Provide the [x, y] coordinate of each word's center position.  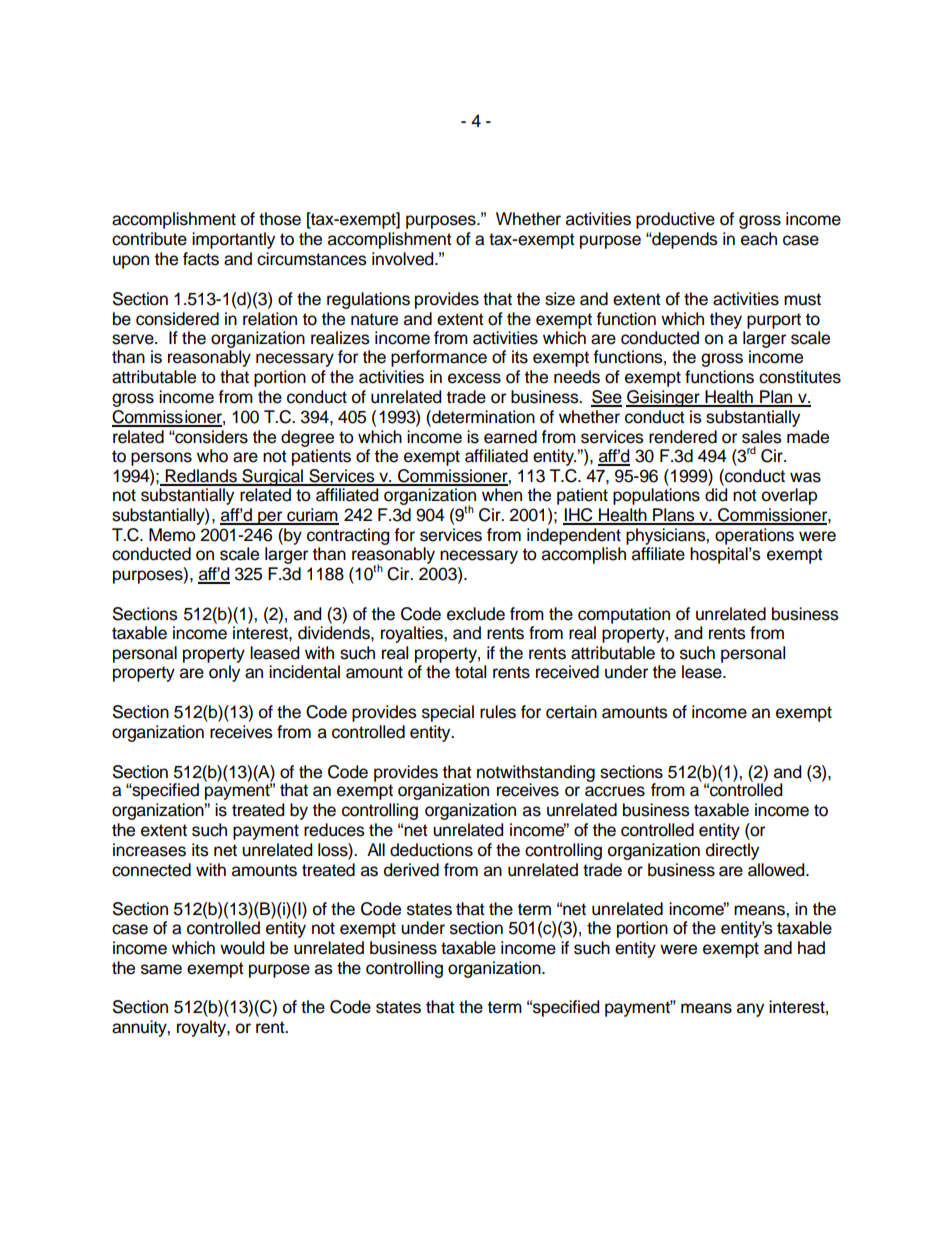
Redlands [201, 477]
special [448, 713]
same [161, 969]
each [759, 239]
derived [411, 870]
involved [404, 259]
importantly [233, 240]
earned [510, 437]
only [224, 673]
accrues [615, 791]
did [716, 495]
